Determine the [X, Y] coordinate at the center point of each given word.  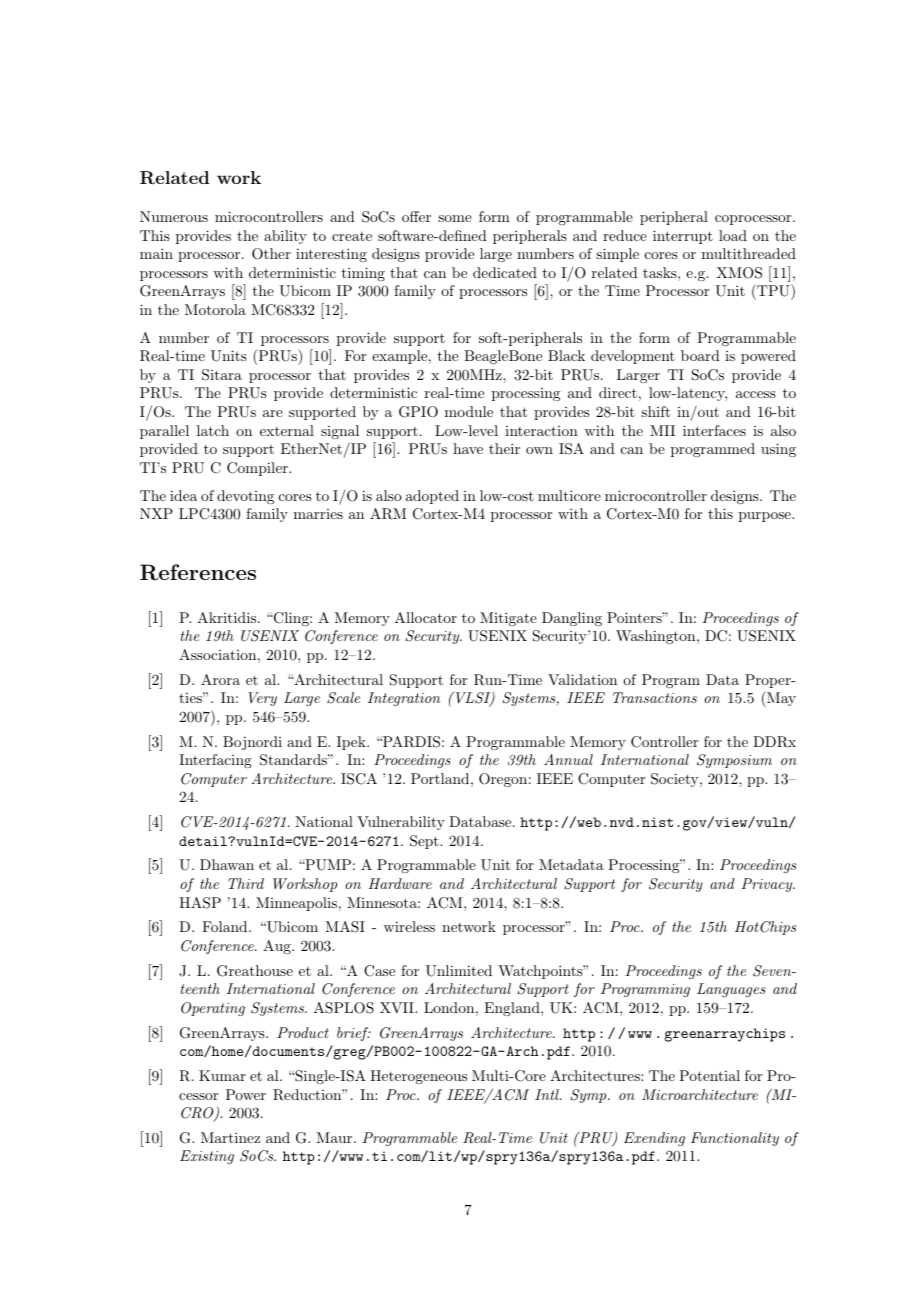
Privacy [768, 885]
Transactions [655, 697]
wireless [409, 926]
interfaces [714, 430]
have [468, 448]
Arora [220, 679]
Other [271, 254]
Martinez [230, 1137]
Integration [404, 699]
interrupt [683, 237]
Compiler [258, 469]
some [455, 218]
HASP [200, 903]
